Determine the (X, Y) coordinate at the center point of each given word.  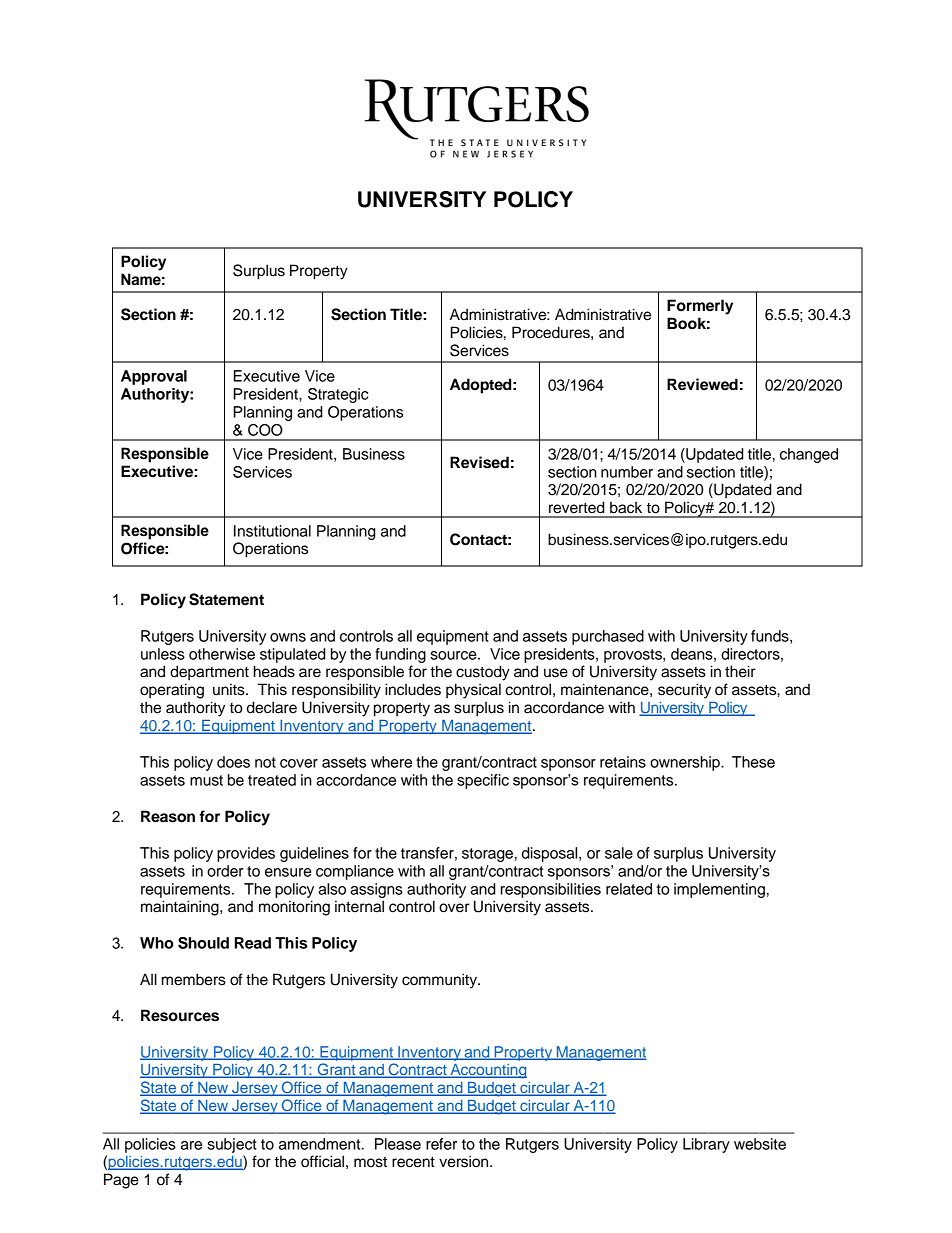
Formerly (700, 307)
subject (232, 1145)
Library (706, 1145)
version (465, 1161)
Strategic (338, 395)
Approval (154, 377)
